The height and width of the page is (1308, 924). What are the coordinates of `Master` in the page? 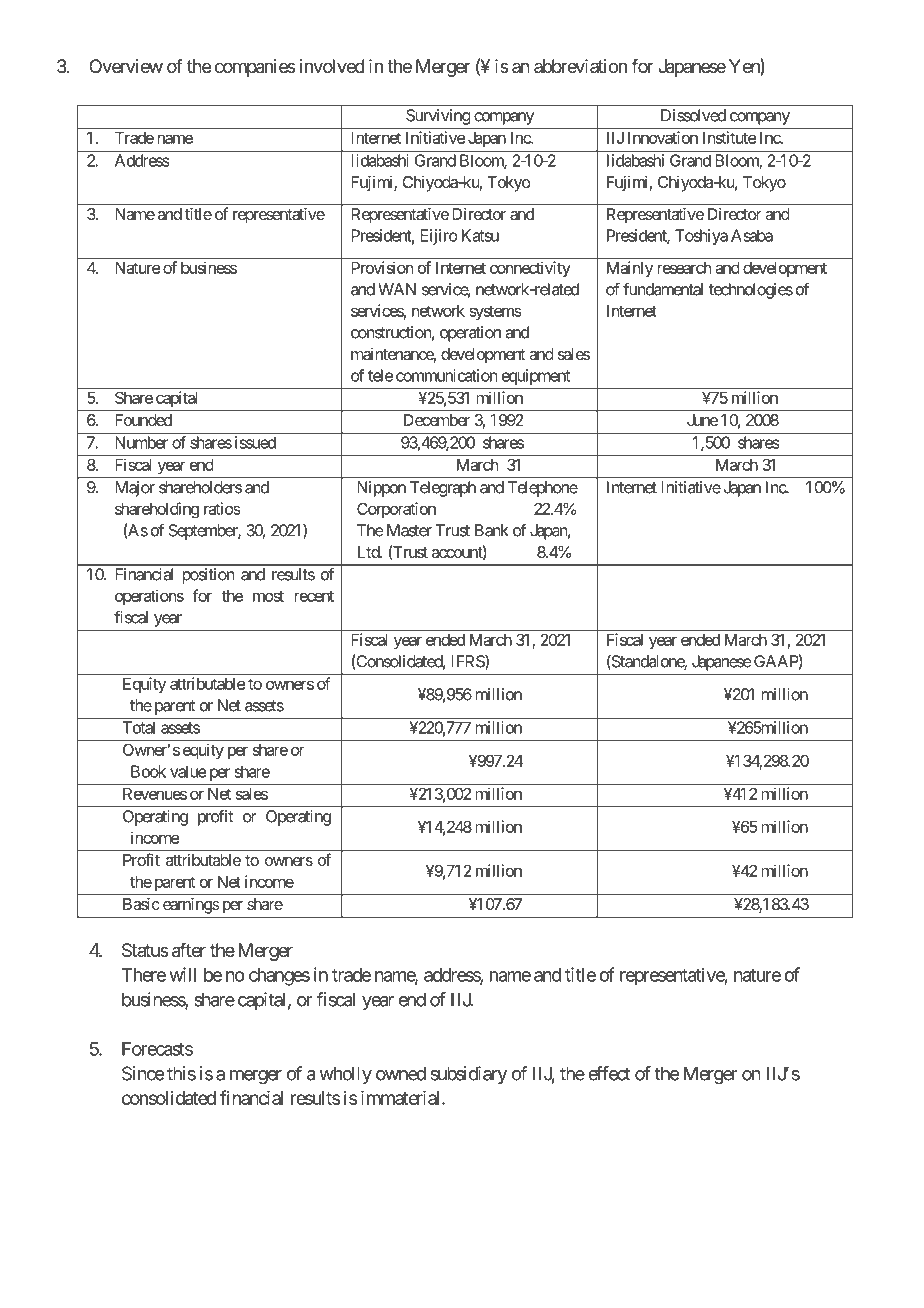 It's located at (409, 530).
